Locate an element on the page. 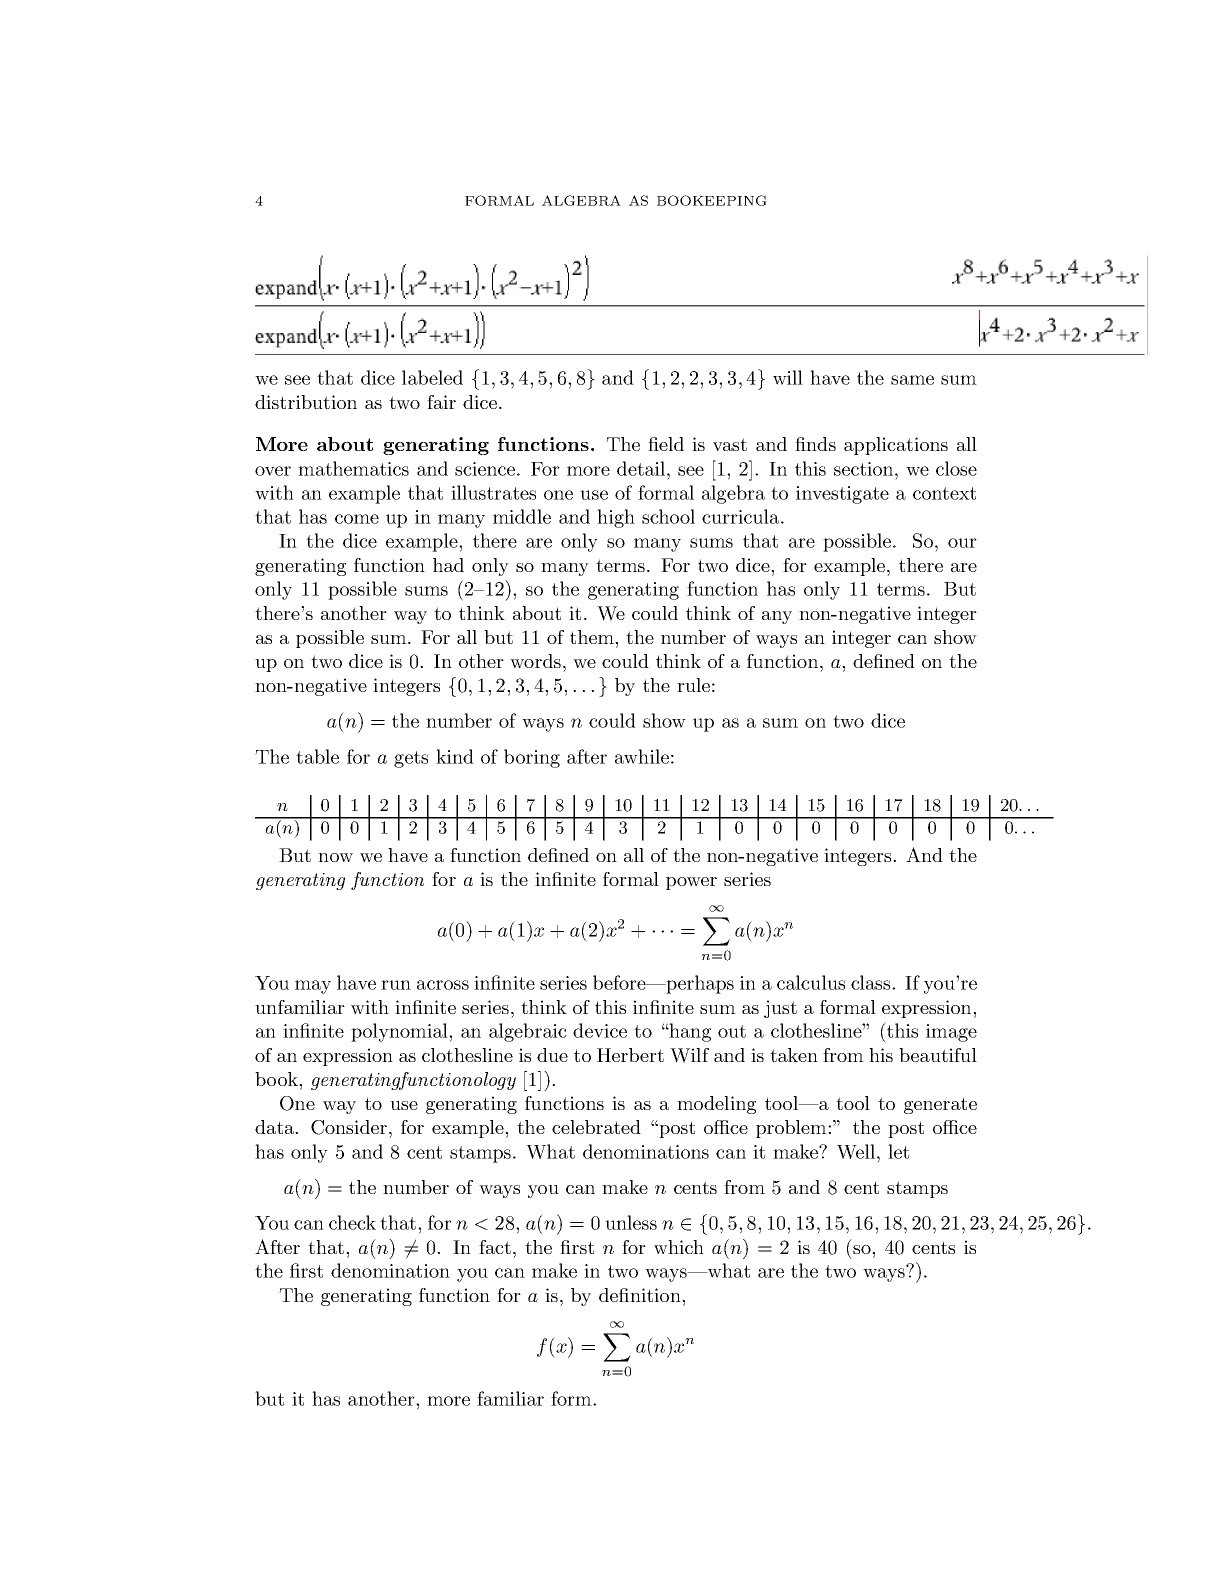  check is located at coordinates (352, 1222).
